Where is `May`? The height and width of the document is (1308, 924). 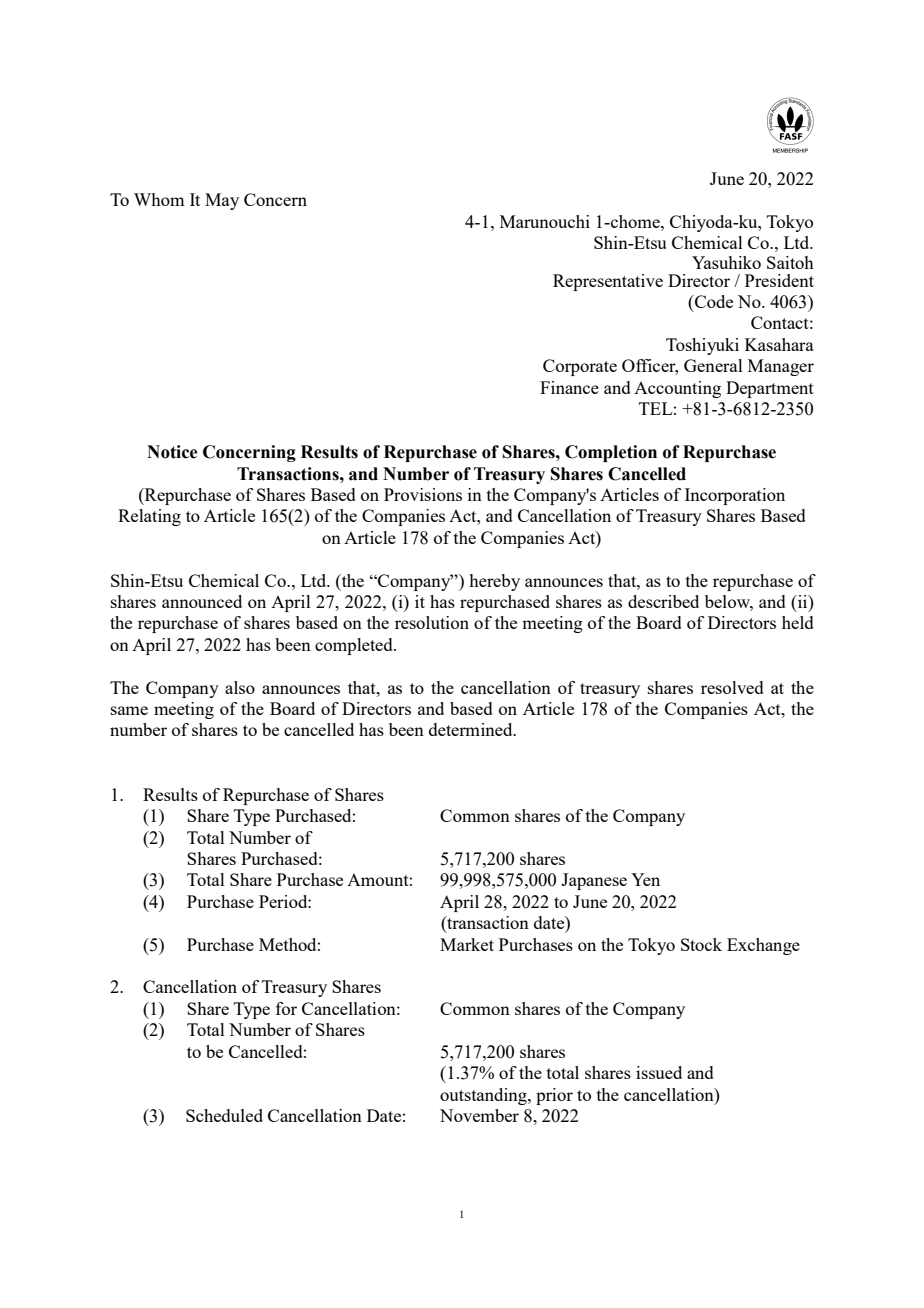 May is located at coordinates (222, 201).
